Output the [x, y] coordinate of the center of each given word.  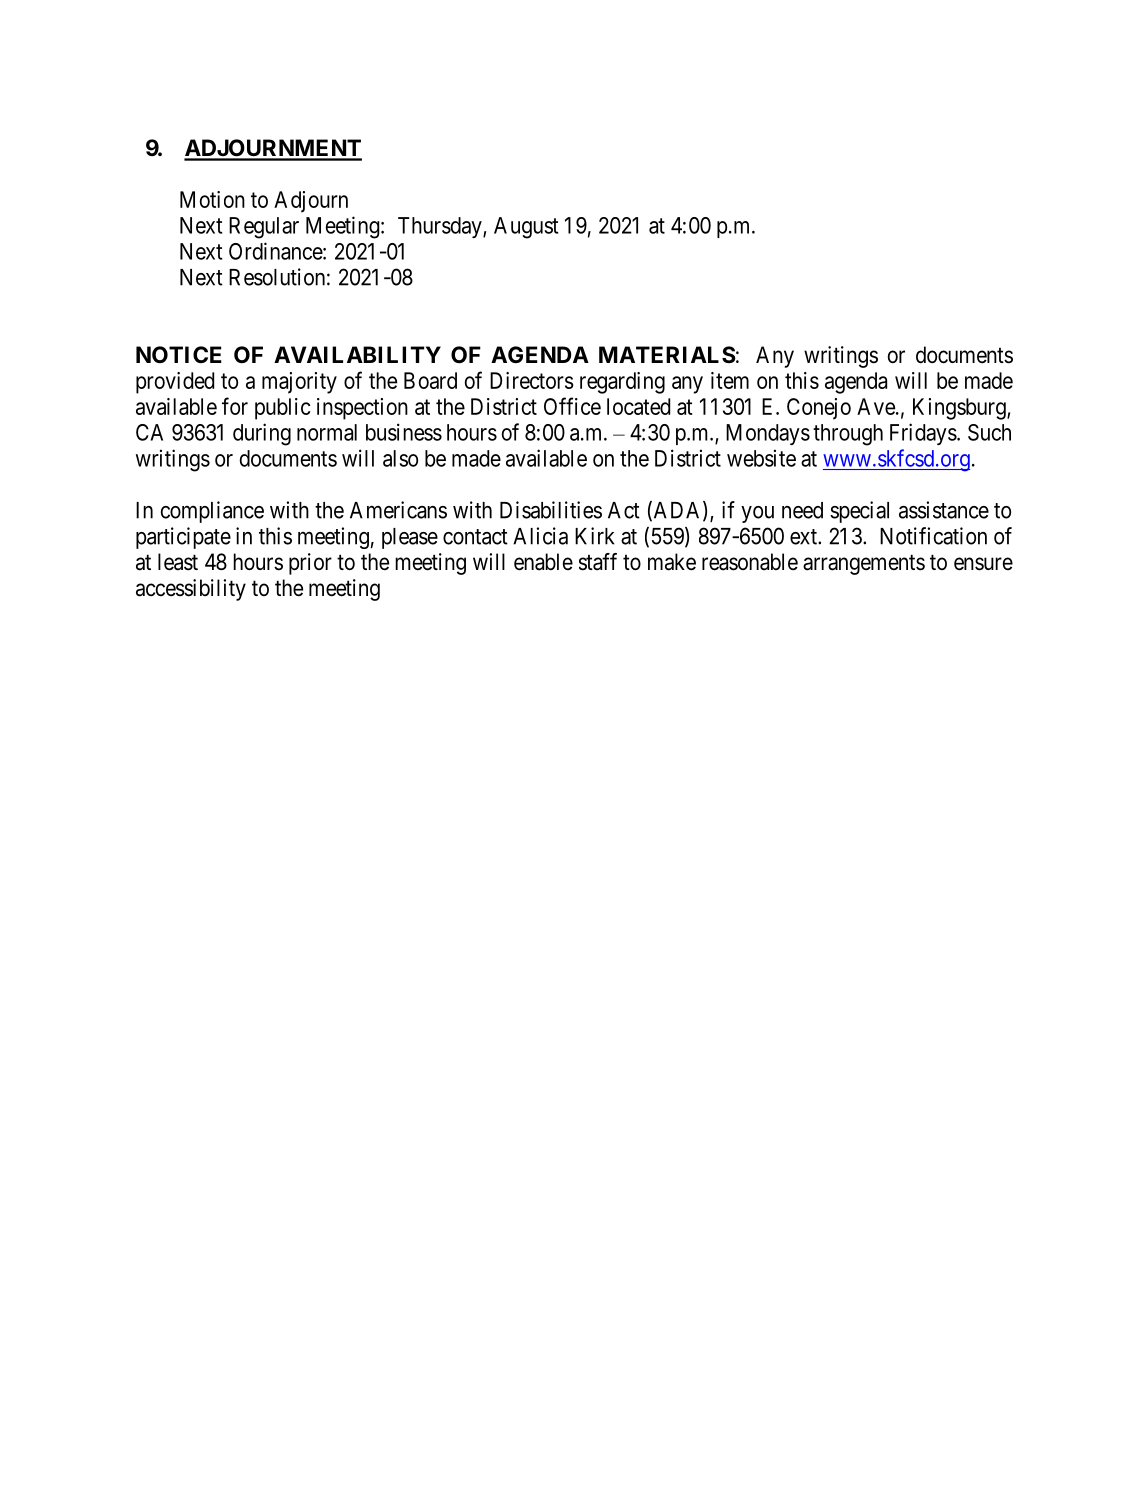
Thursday [441, 227]
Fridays [923, 434]
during [262, 434]
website [761, 458]
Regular [264, 228]
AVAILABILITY [357, 354]
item [730, 380]
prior [310, 564]
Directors [532, 380]
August [526, 228]
